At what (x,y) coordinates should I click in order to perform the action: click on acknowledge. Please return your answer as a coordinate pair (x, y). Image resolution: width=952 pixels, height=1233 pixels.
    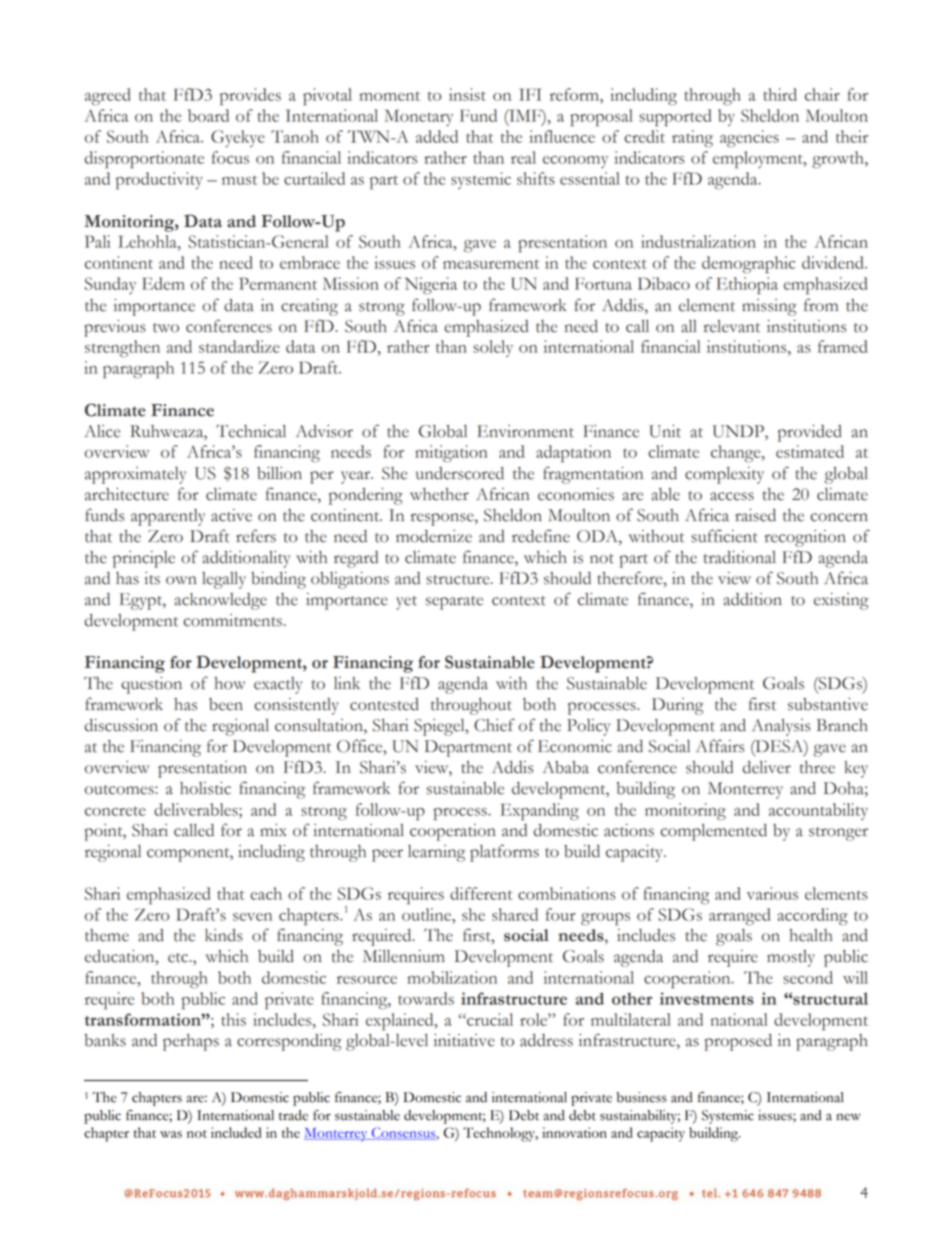
    Looking at the image, I should click on (220, 601).
